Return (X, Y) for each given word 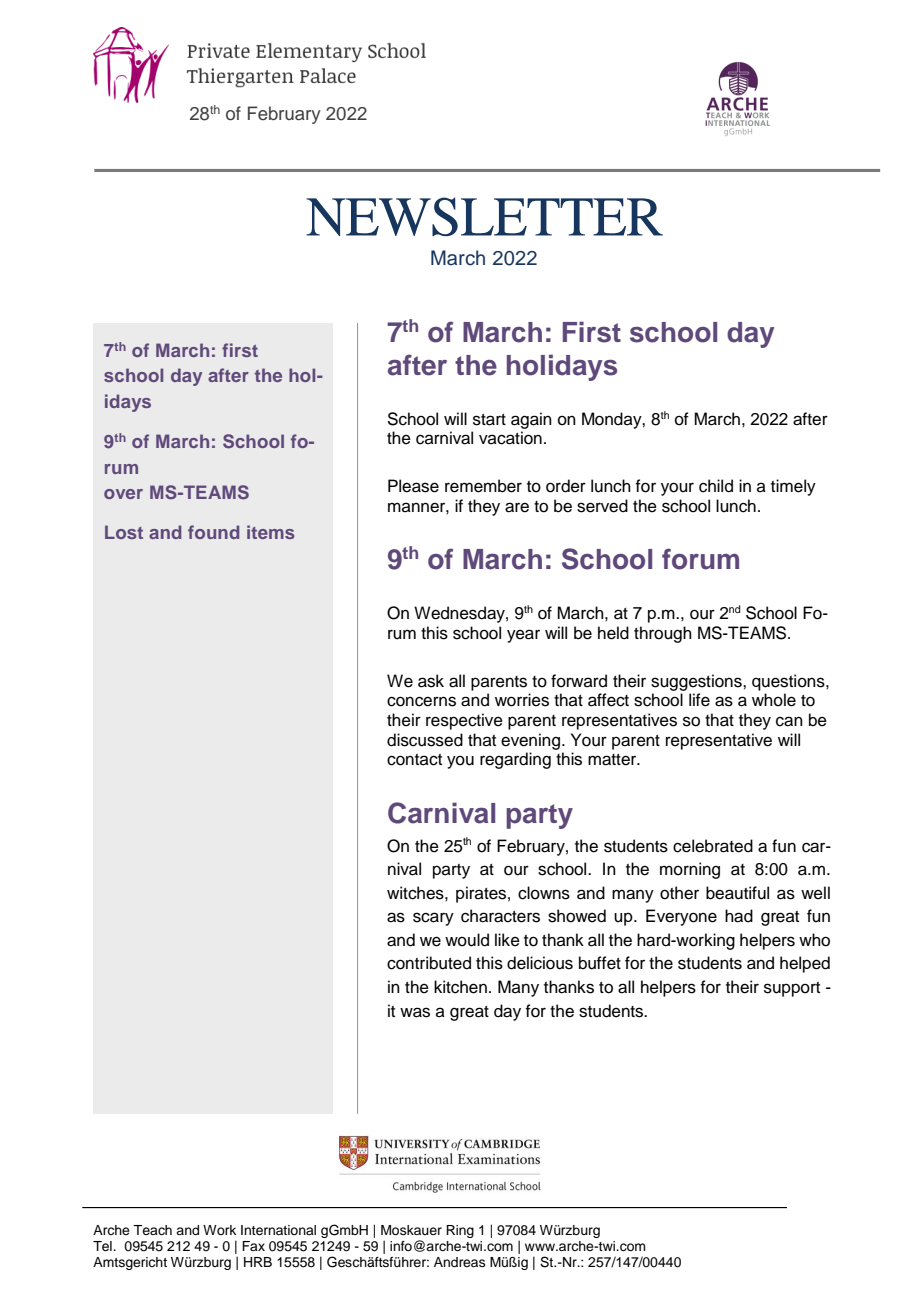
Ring (460, 1231)
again (531, 420)
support (792, 989)
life (699, 700)
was (415, 1012)
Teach (152, 1230)
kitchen (460, 987)
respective (464, 721)
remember (483, 486)
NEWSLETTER (484, 216)
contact (414, 760)
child (716, 486)
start (489, 420)
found (213, 532)
